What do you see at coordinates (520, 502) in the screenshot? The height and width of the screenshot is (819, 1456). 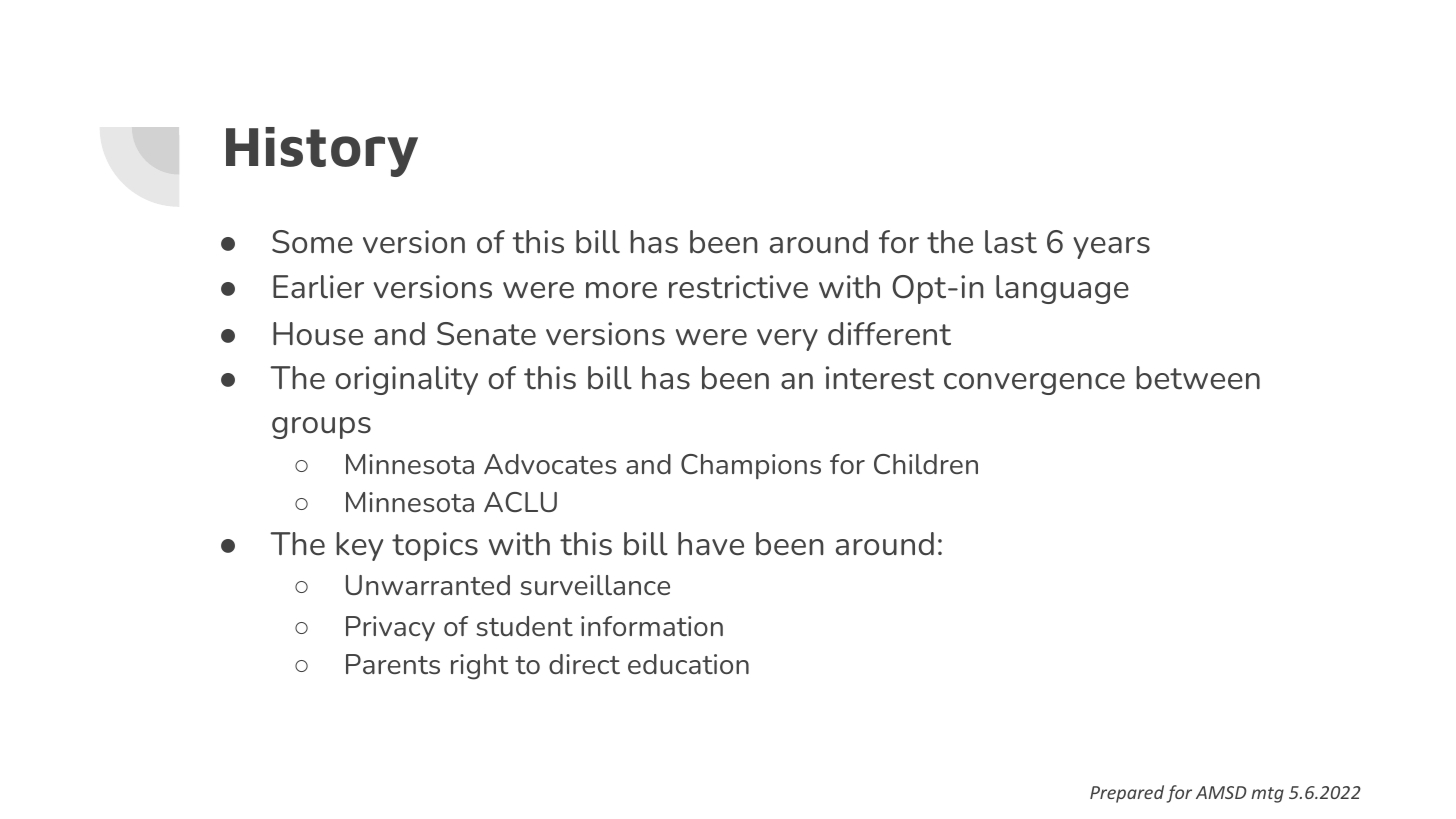 I see `ACLU` at bounding box center [520, 502].
